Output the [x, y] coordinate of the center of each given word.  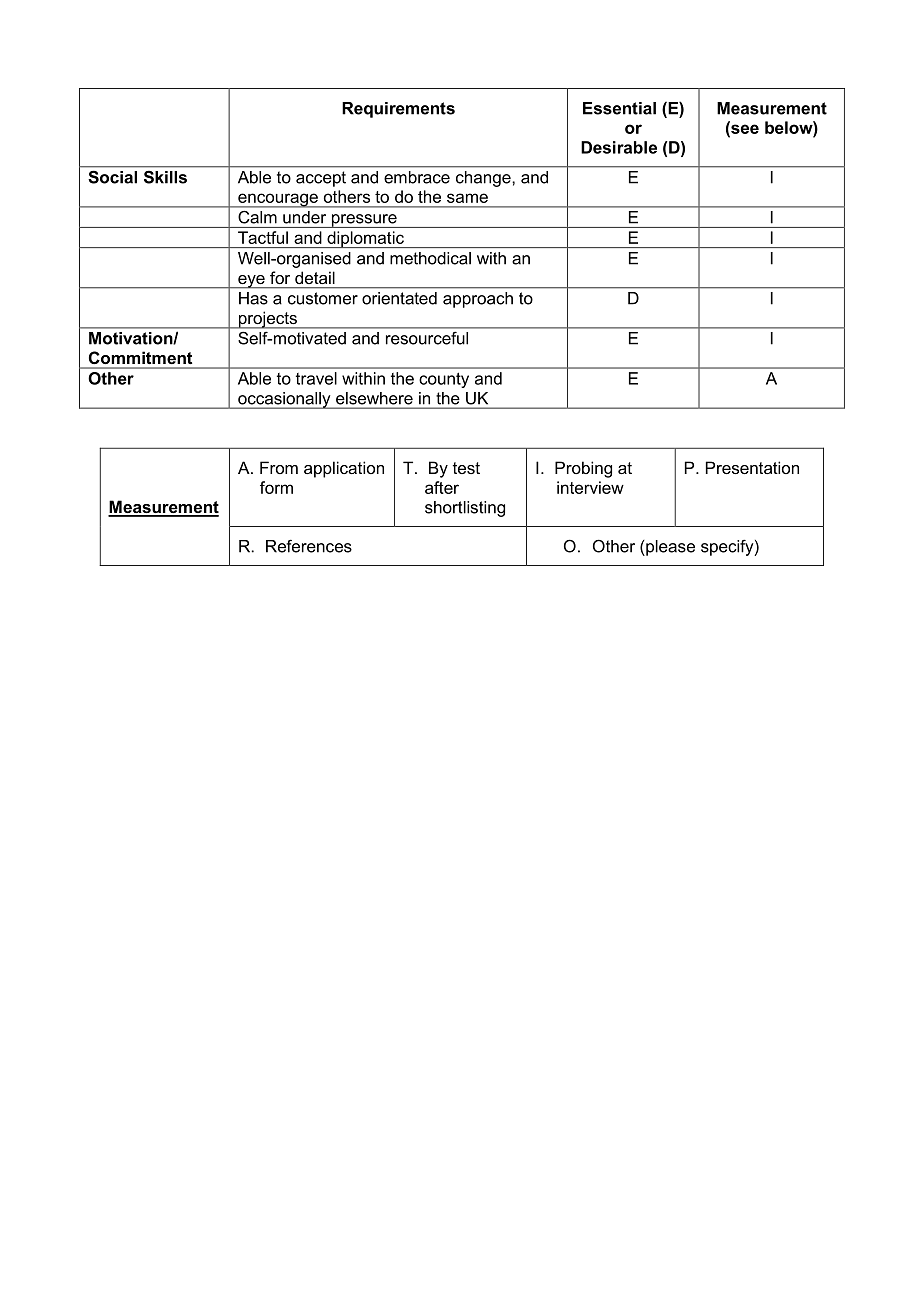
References [309, 546]
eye [251, 282]
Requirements [398, 110]
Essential [619, 108]
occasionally [284, 400]
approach [478, 300]
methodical [430, 258]
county [444, 380]
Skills [165, 177]
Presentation [752, 467]
